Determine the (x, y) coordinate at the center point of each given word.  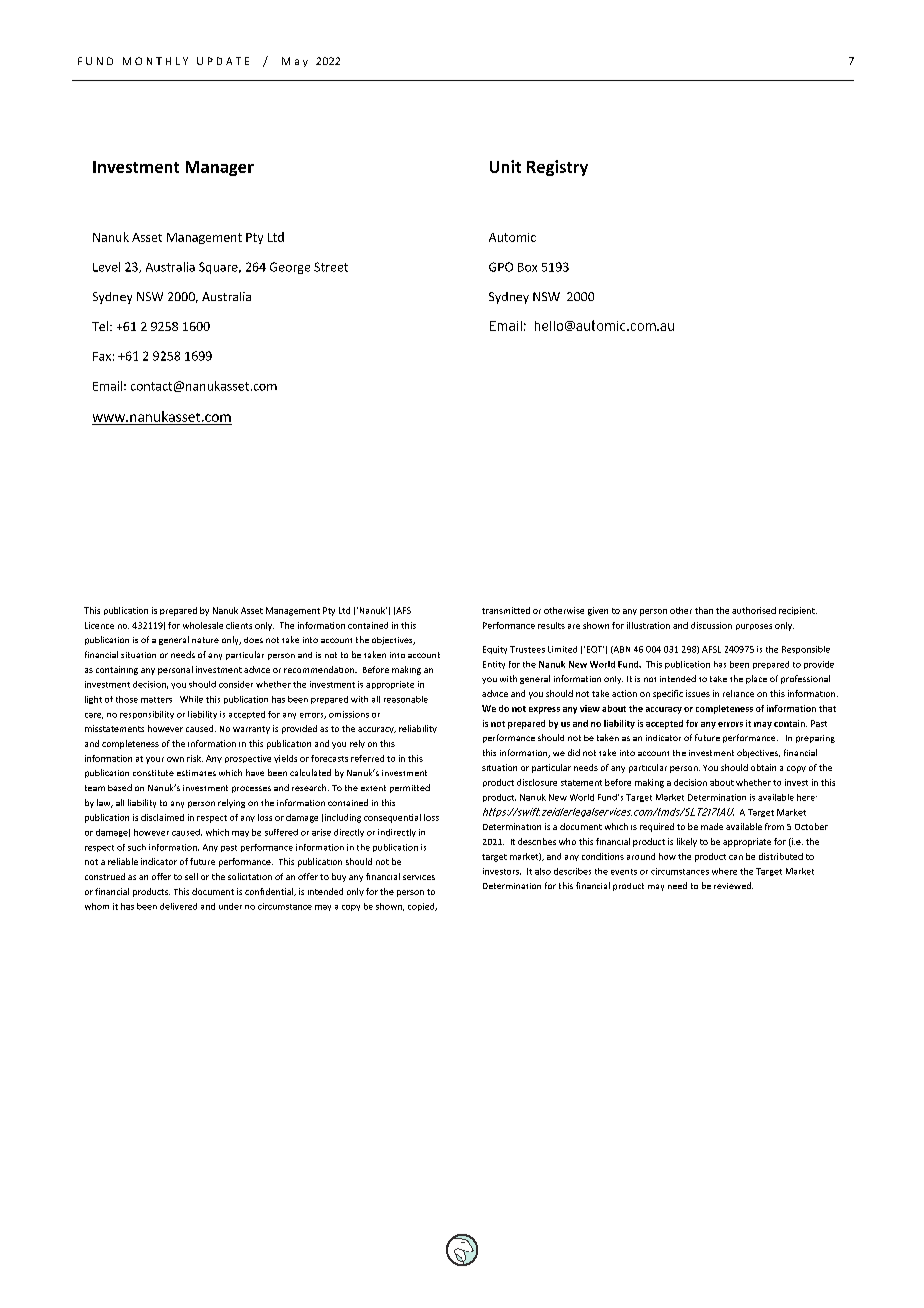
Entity (494, 665)
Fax (102, 356)
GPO (501, 267)
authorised (754, 610)
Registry (557, 168)
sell (191, 876)
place (756, 679)
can (736, 857)
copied (422, 907)
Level (106, 267)
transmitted (506, 610)
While (191, 699)
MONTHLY (155, 61)
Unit (505, 166)
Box (527, 267)
